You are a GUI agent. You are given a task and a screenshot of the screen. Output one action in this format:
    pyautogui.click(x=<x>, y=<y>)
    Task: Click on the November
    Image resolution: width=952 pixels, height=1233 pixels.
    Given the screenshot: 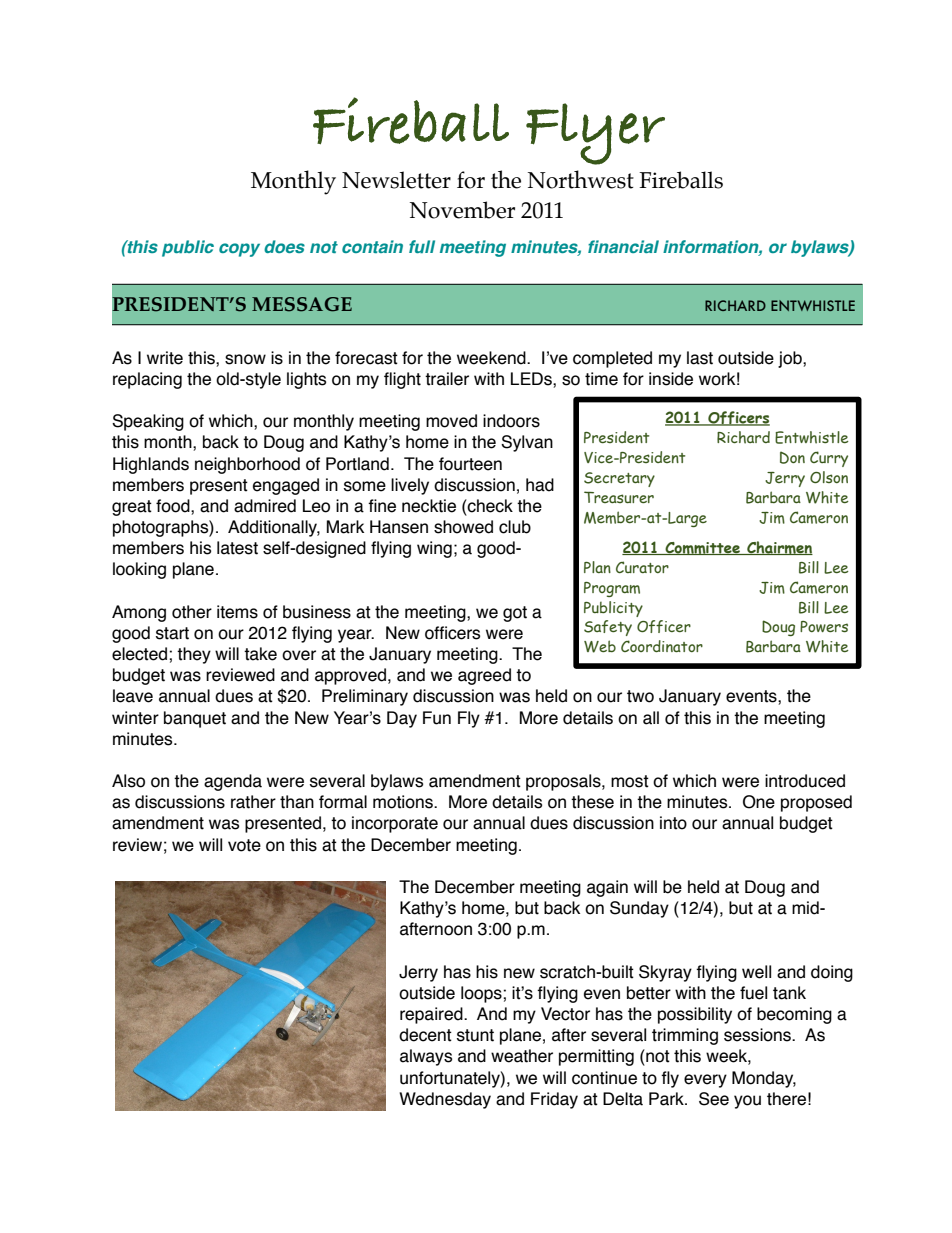 What is the action you would take?
    pyautogui.click(x=462, y=210)
